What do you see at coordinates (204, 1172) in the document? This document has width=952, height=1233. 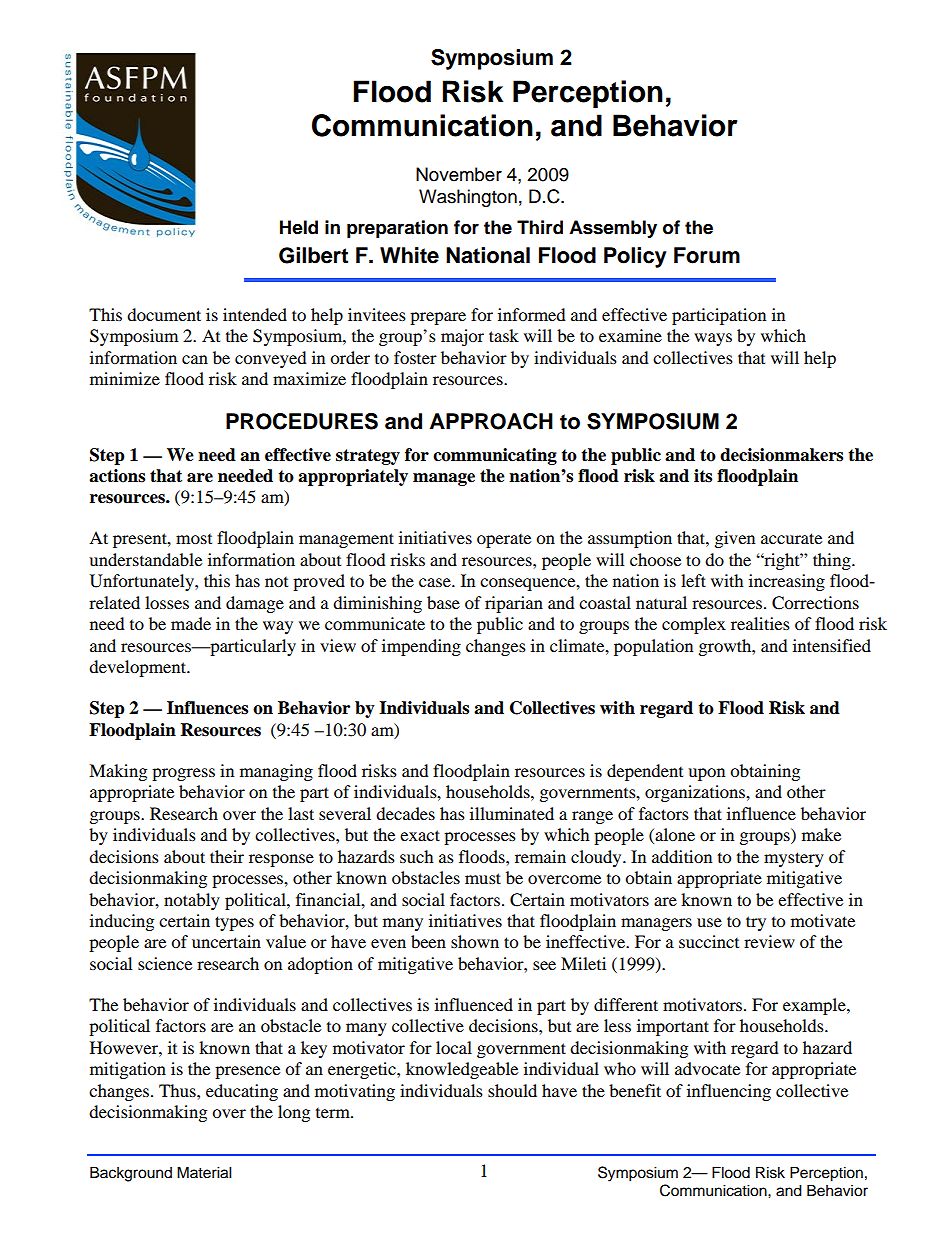 I see `Material` at bounding box center [204, 1172].
